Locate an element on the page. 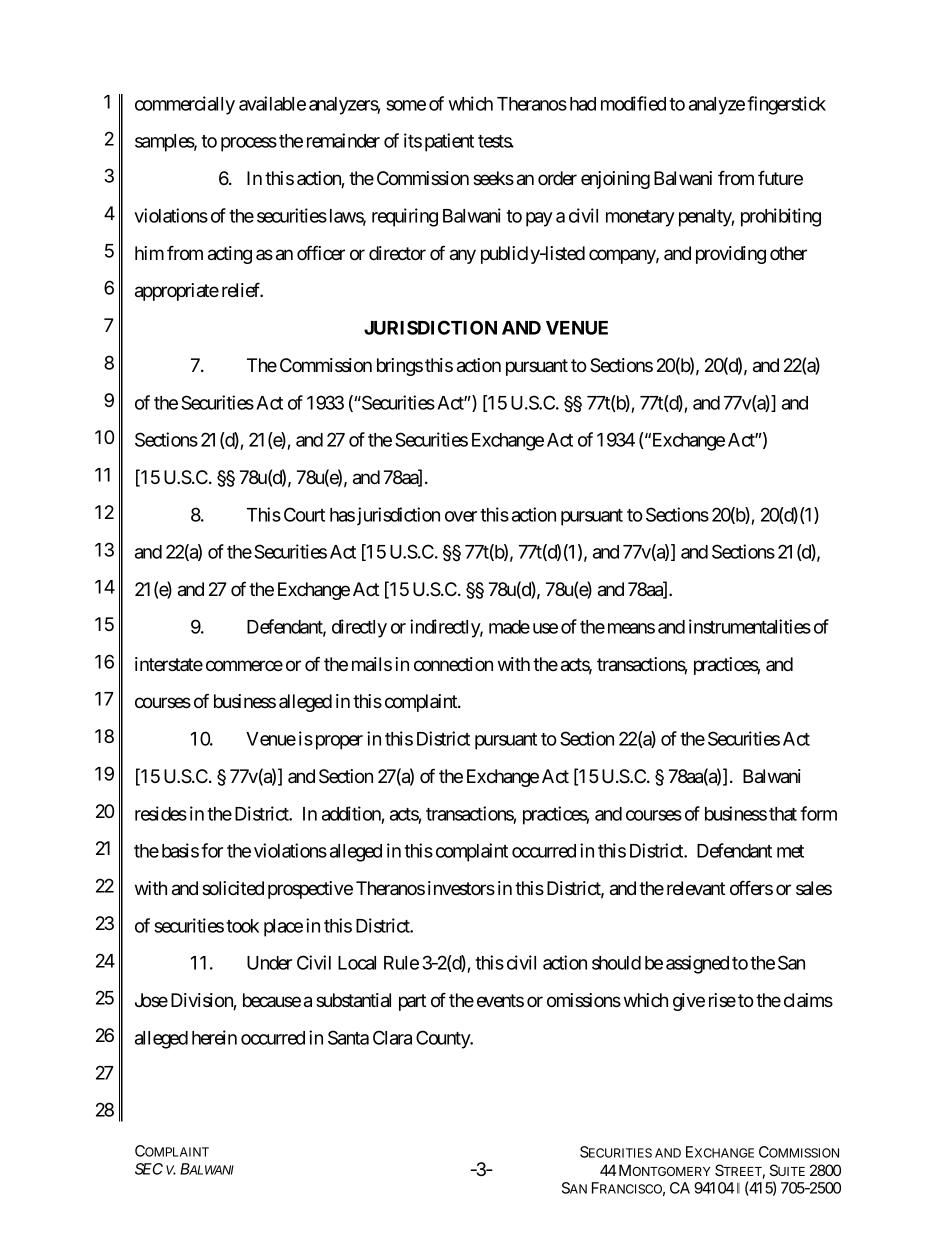  that is located at coordinates (783, 814).
